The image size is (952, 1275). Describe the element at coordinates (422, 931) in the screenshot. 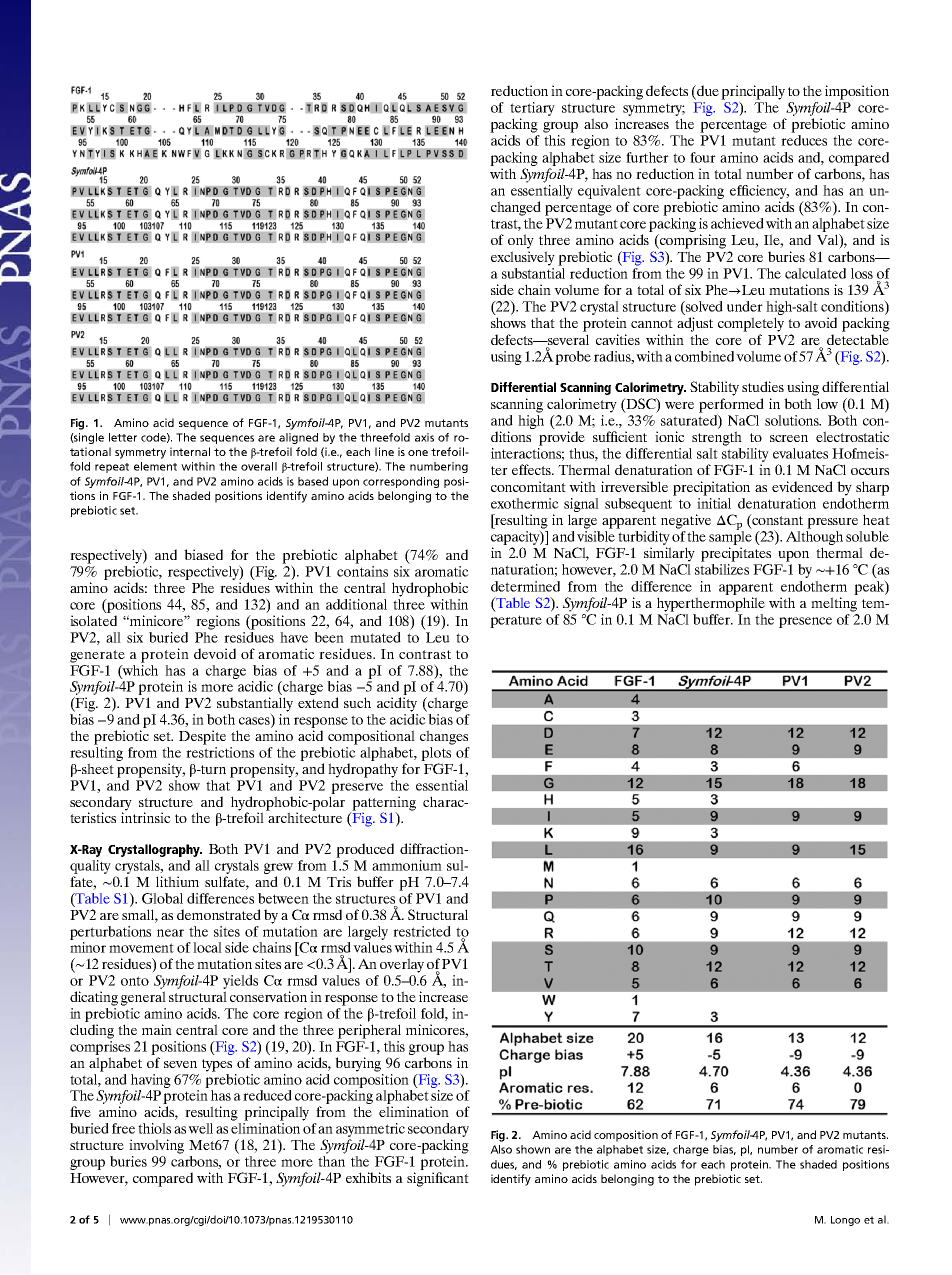

I see `restricted` at that location.
